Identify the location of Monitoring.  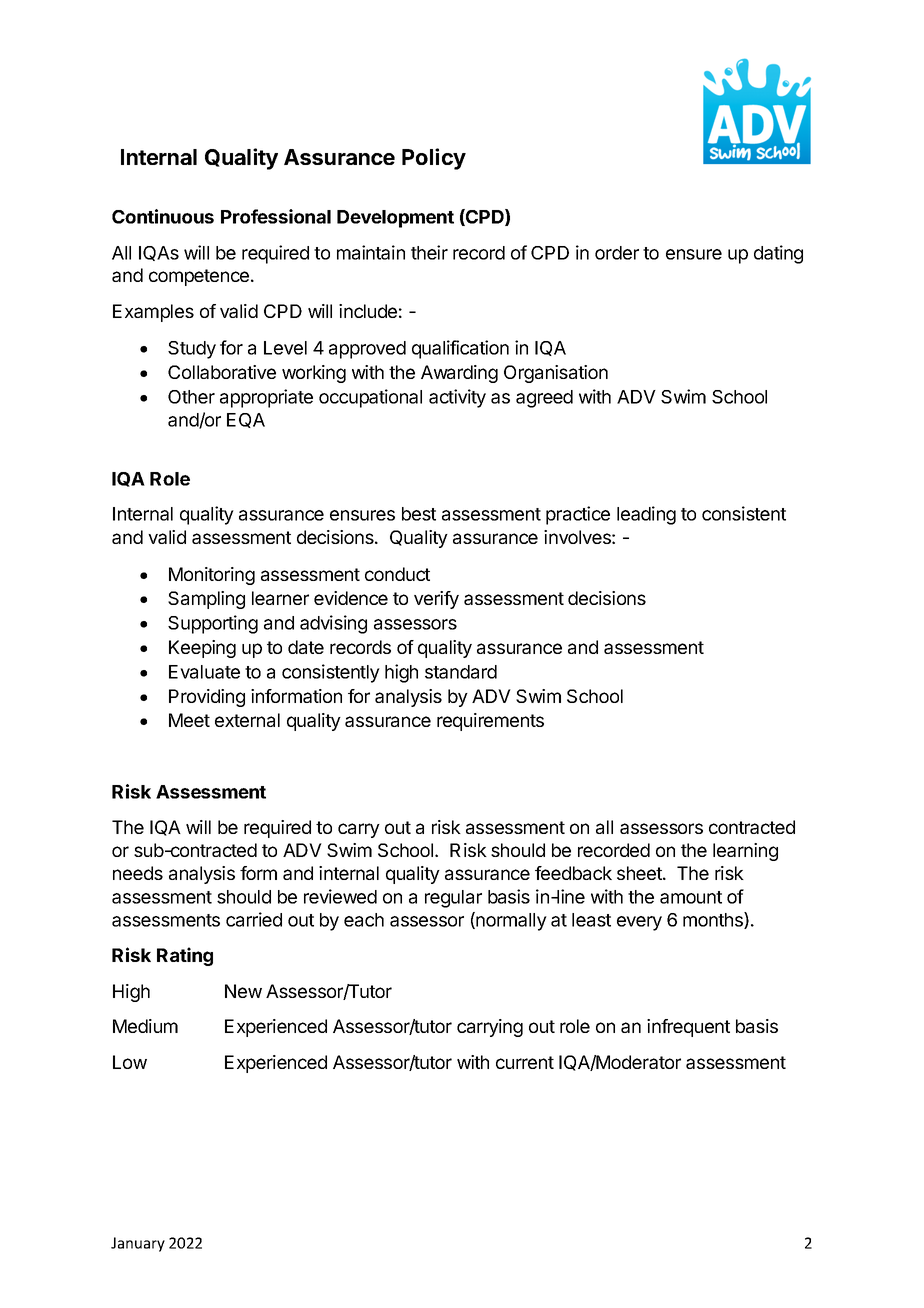
(212, 576).
